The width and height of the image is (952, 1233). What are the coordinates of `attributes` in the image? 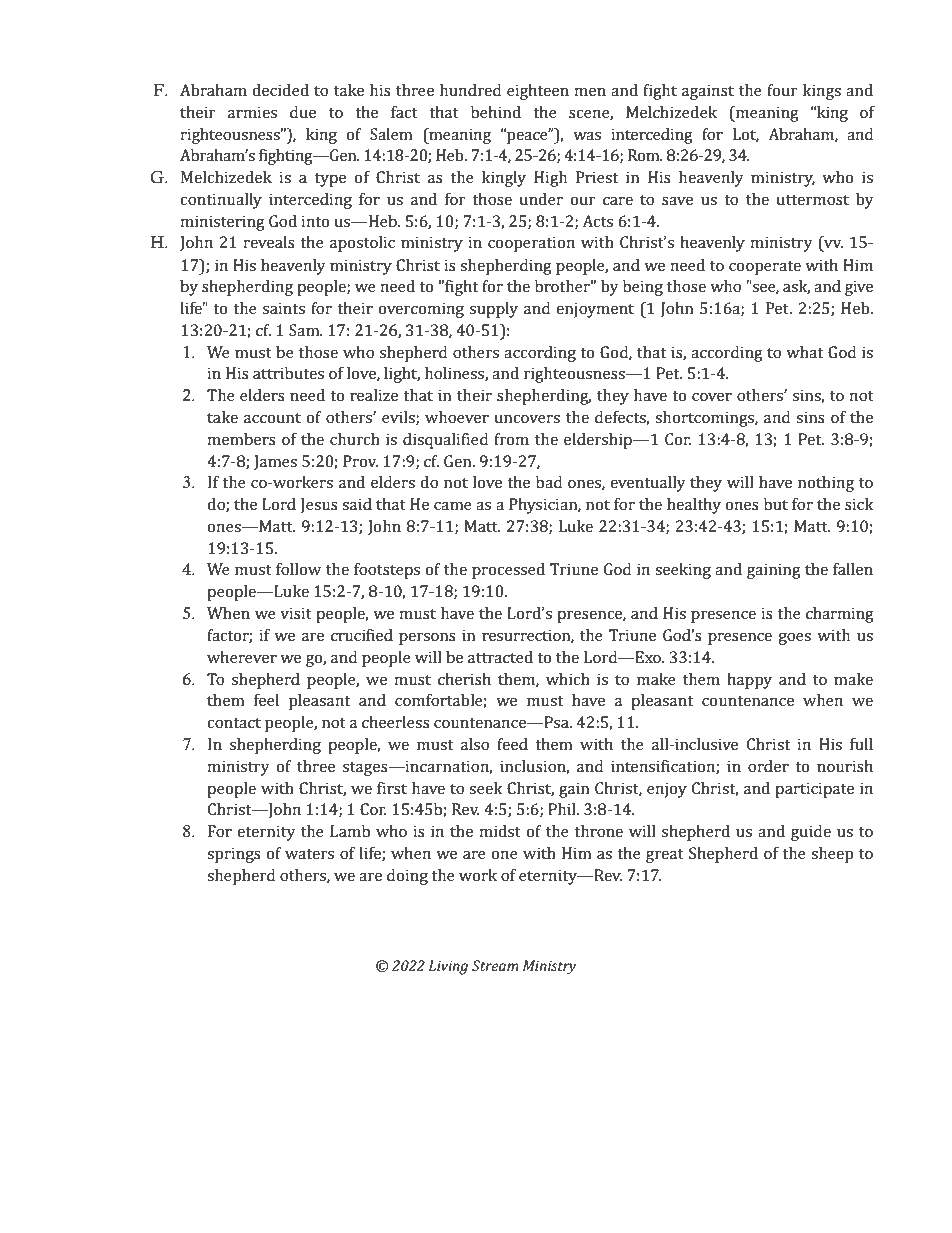 It's located at (288, 373).
